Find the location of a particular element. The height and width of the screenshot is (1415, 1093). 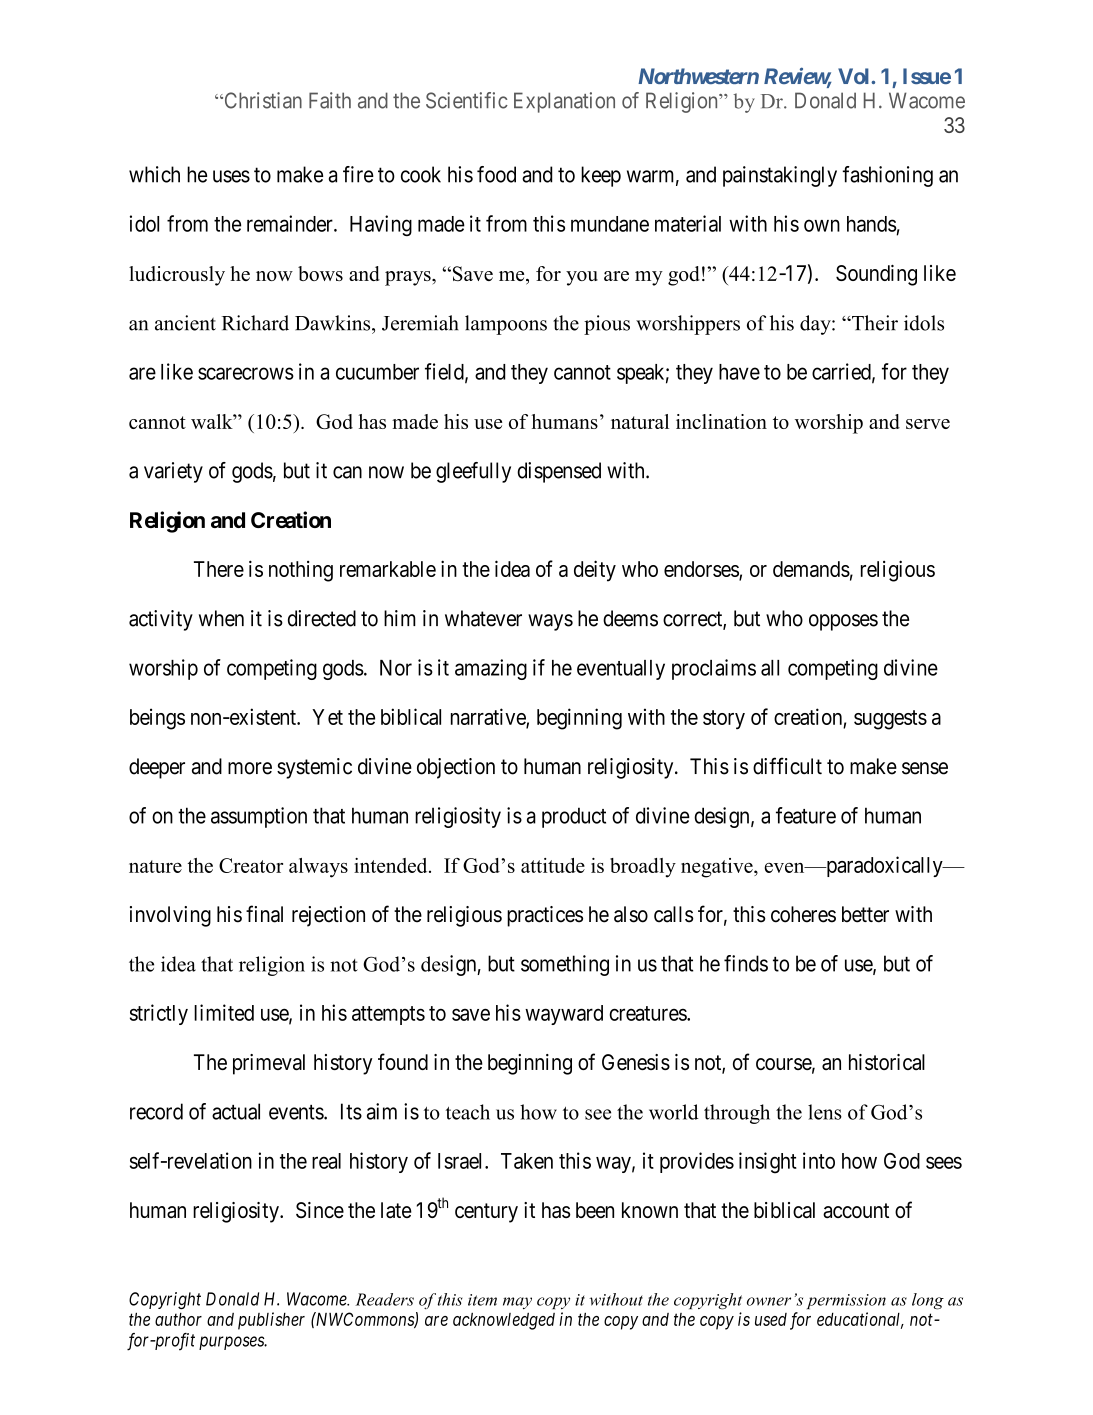

finds is located at coordinates (746, 963).
